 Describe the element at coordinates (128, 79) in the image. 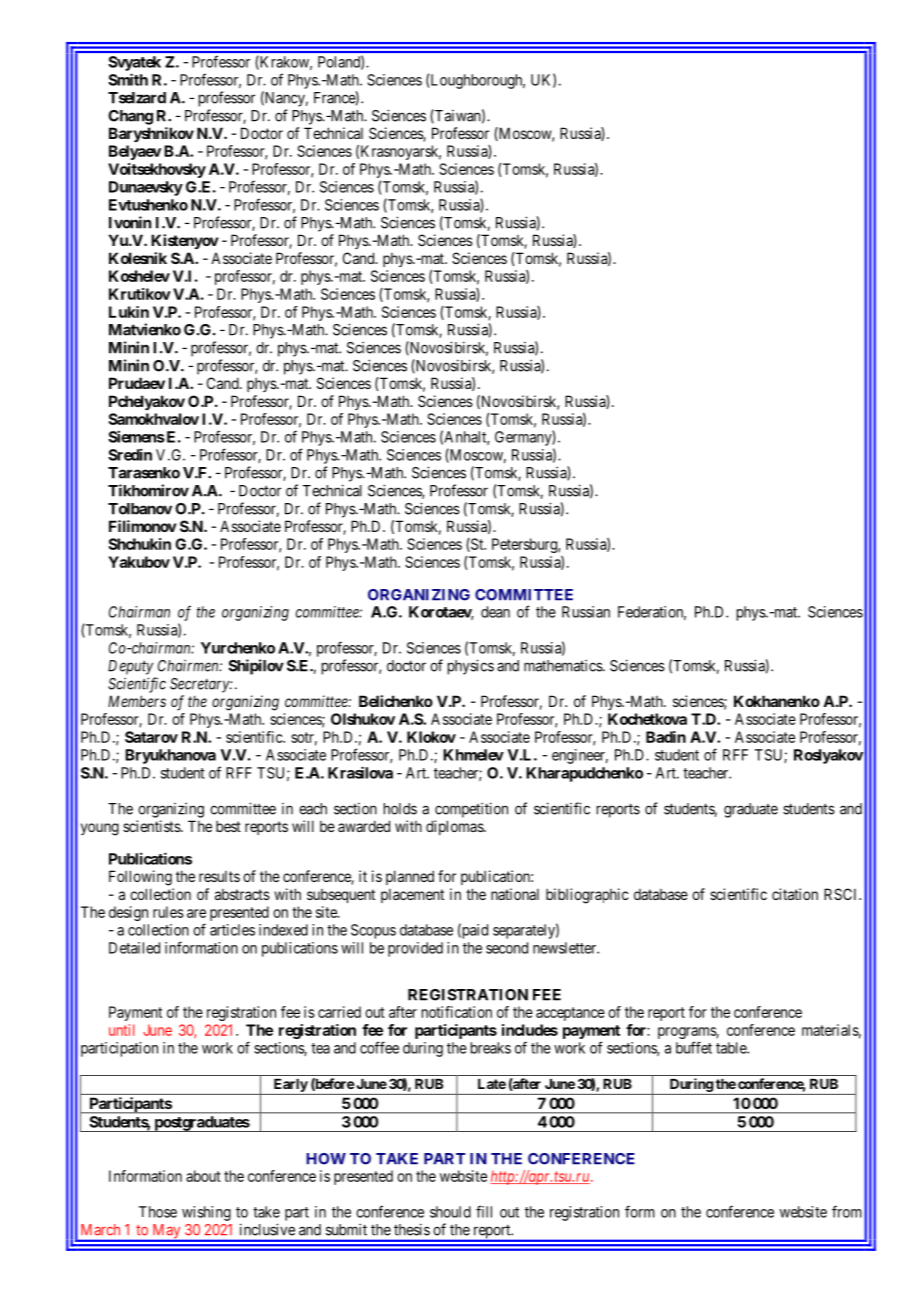

I see `Smith` at that location.
